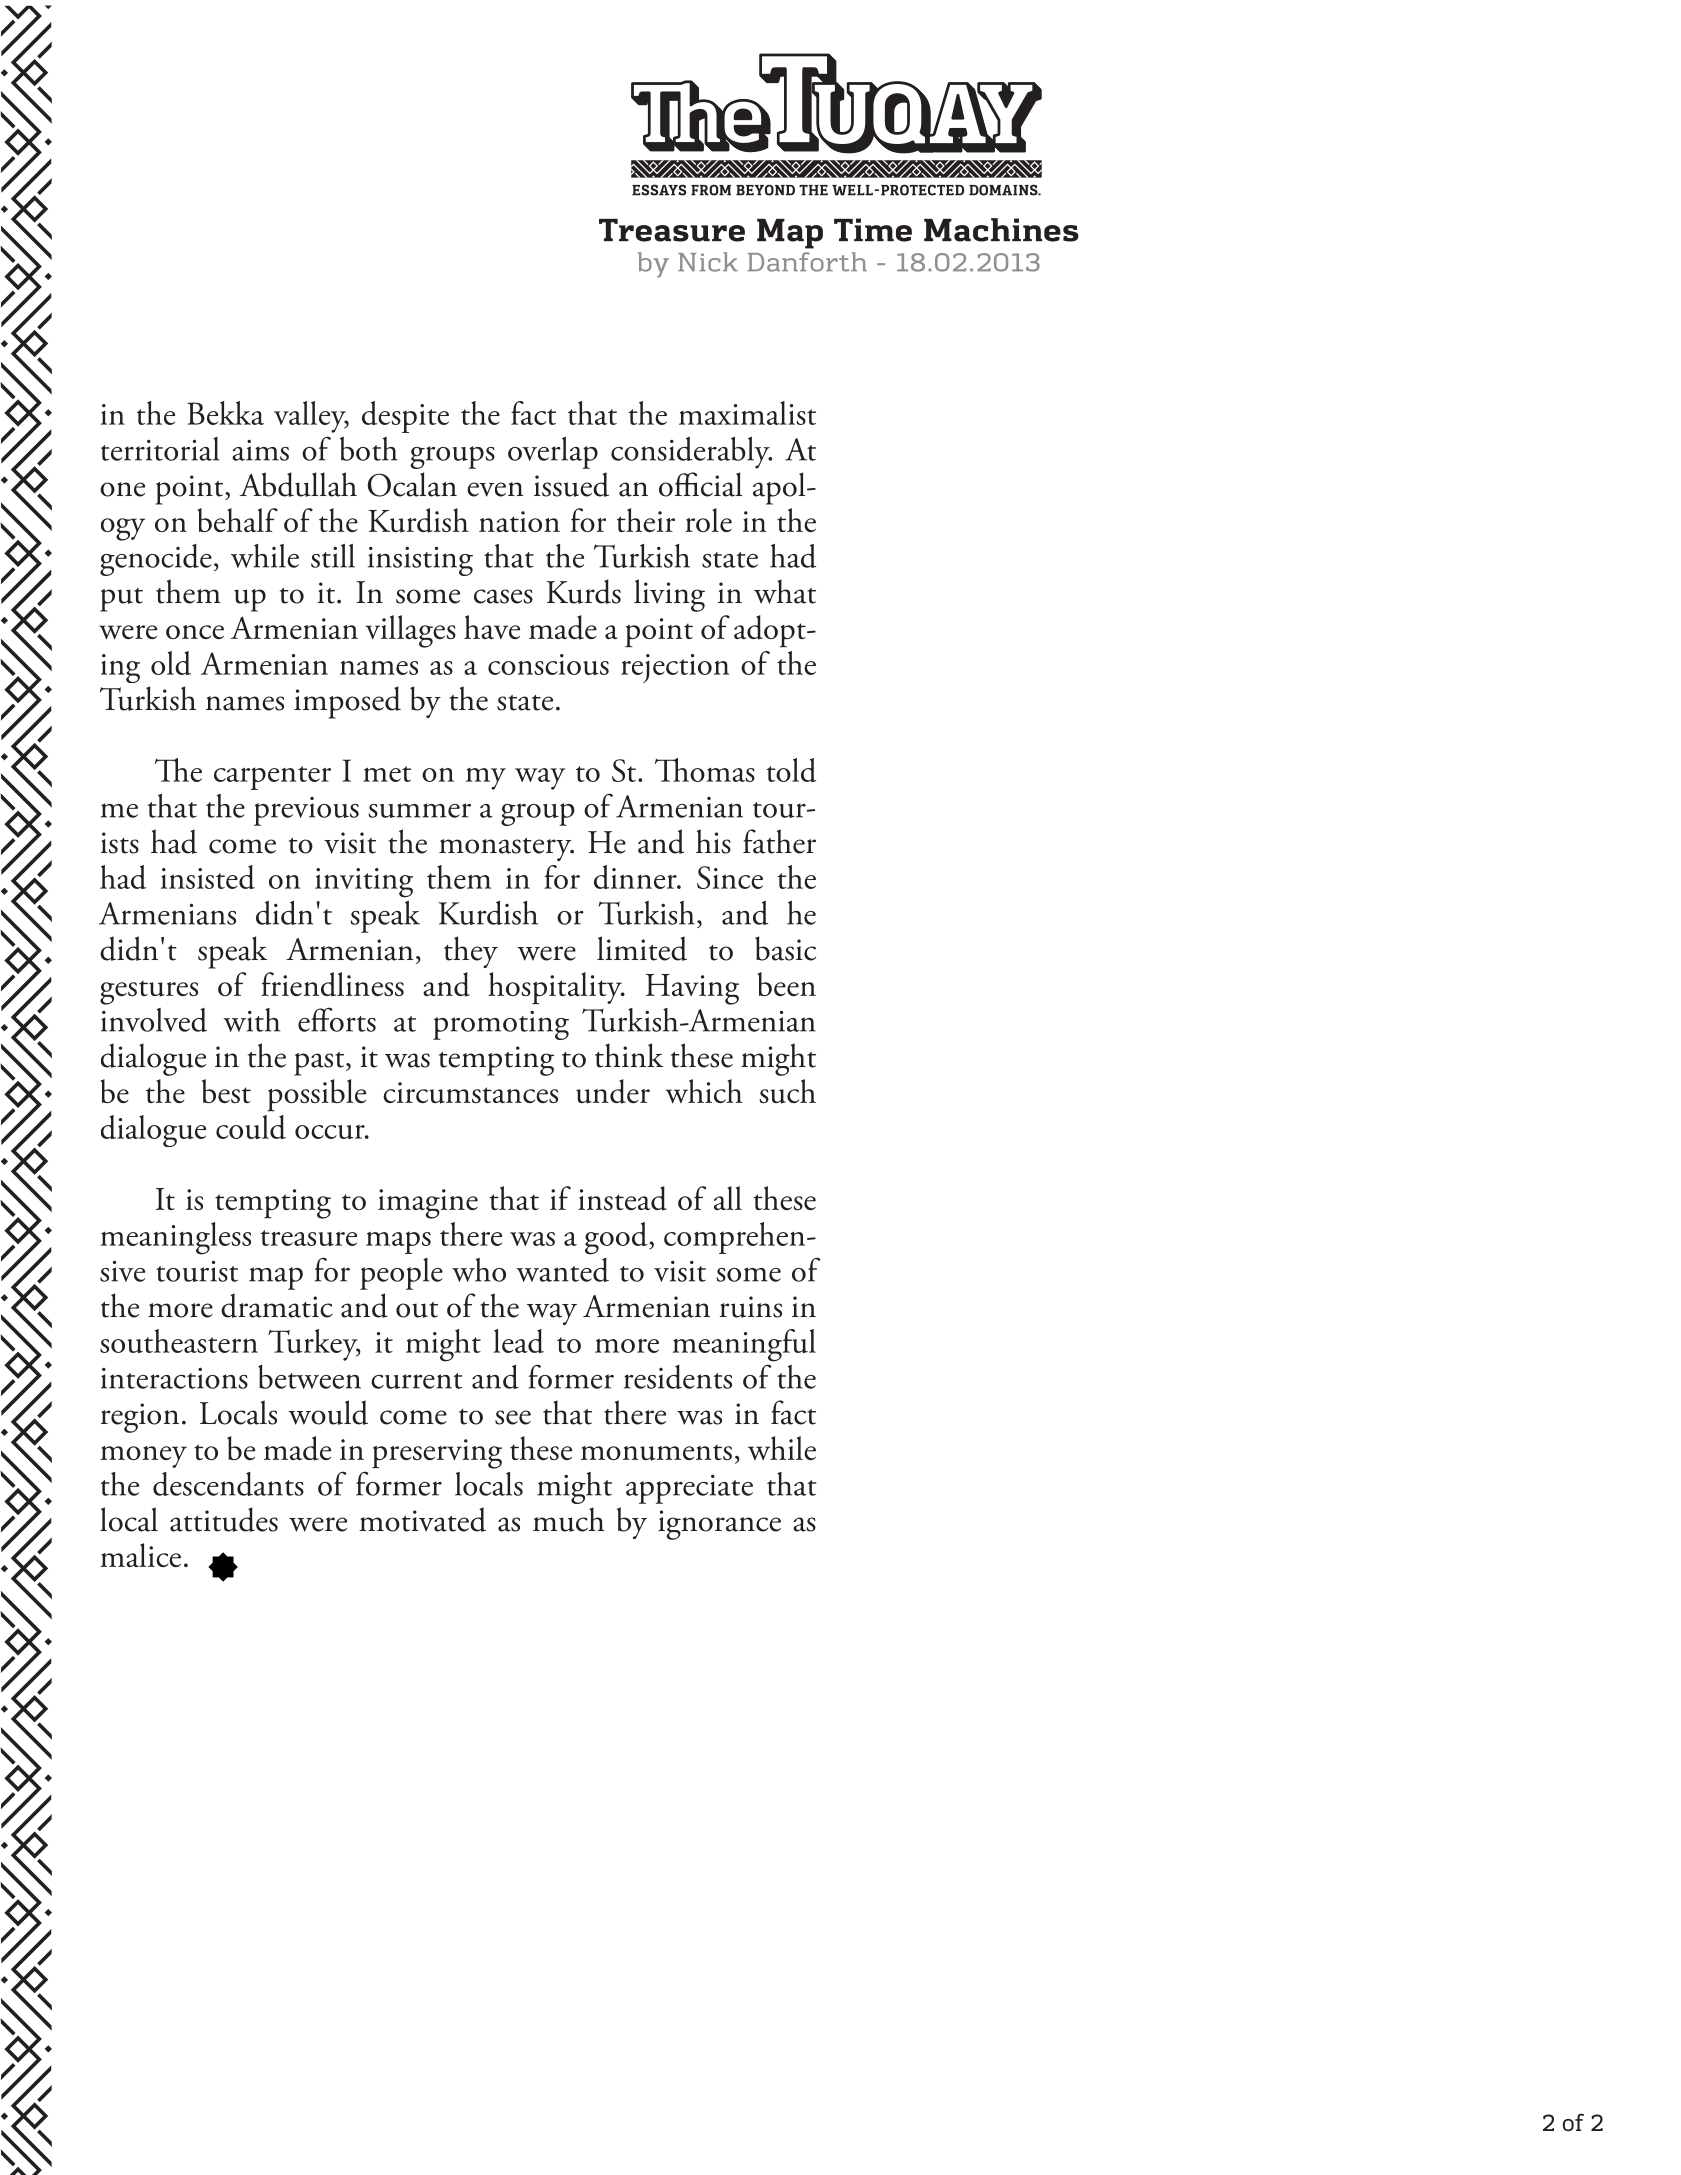 The image size is (1681, 2175). I want to click on even, so click(495, 489).
